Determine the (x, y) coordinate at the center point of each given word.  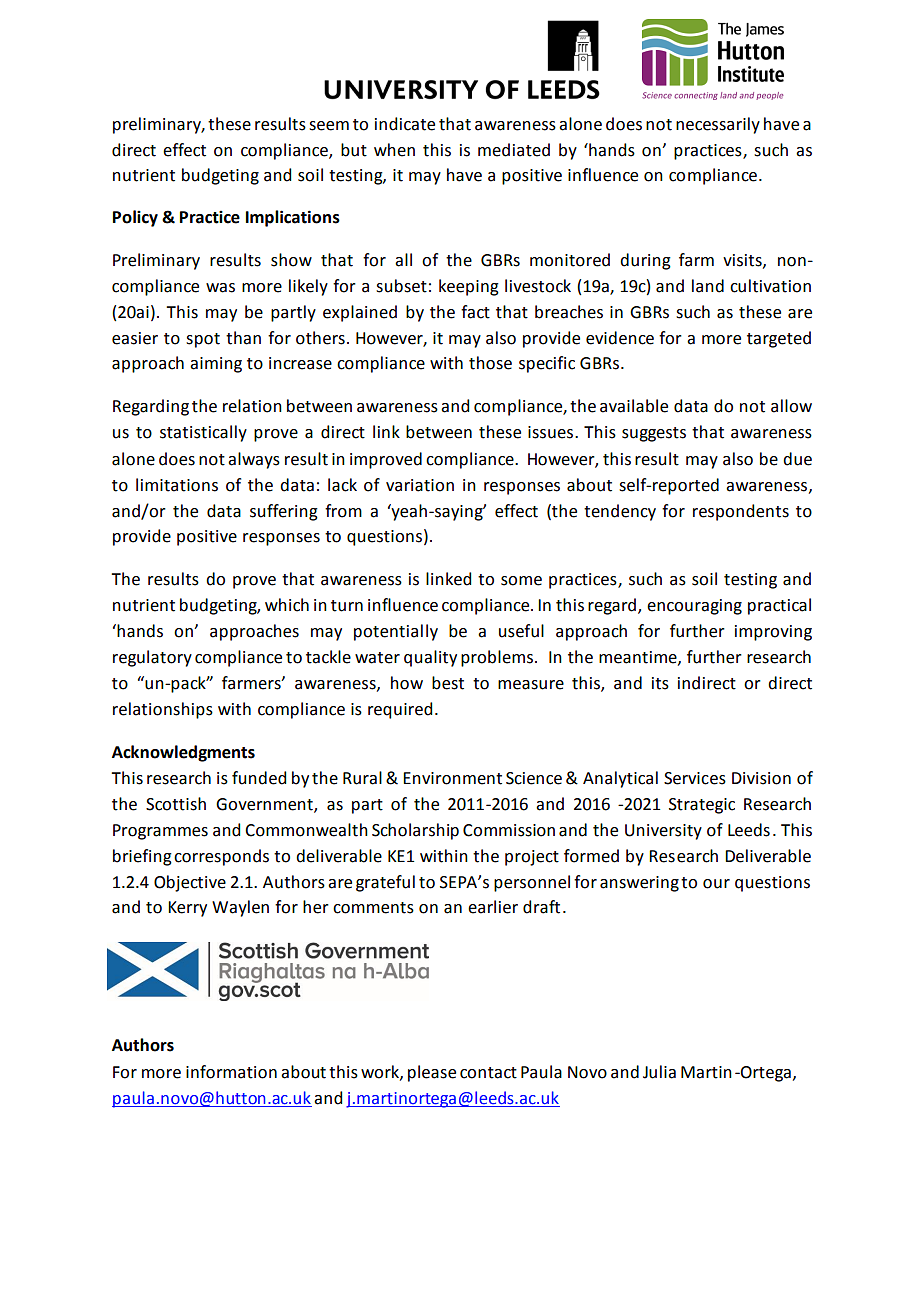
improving (773, 633)
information (231, 1072)
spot (203, 340)
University (663, 832)
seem (329, 126)
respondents (741, 512)
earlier (493, 907)
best (448, 683)
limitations (177, 485)
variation (420, 485)
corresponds (221, 857)
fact (475, 312)
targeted (779, 339)
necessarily (718, 125)
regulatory (152, 658)
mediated (514, 150)
